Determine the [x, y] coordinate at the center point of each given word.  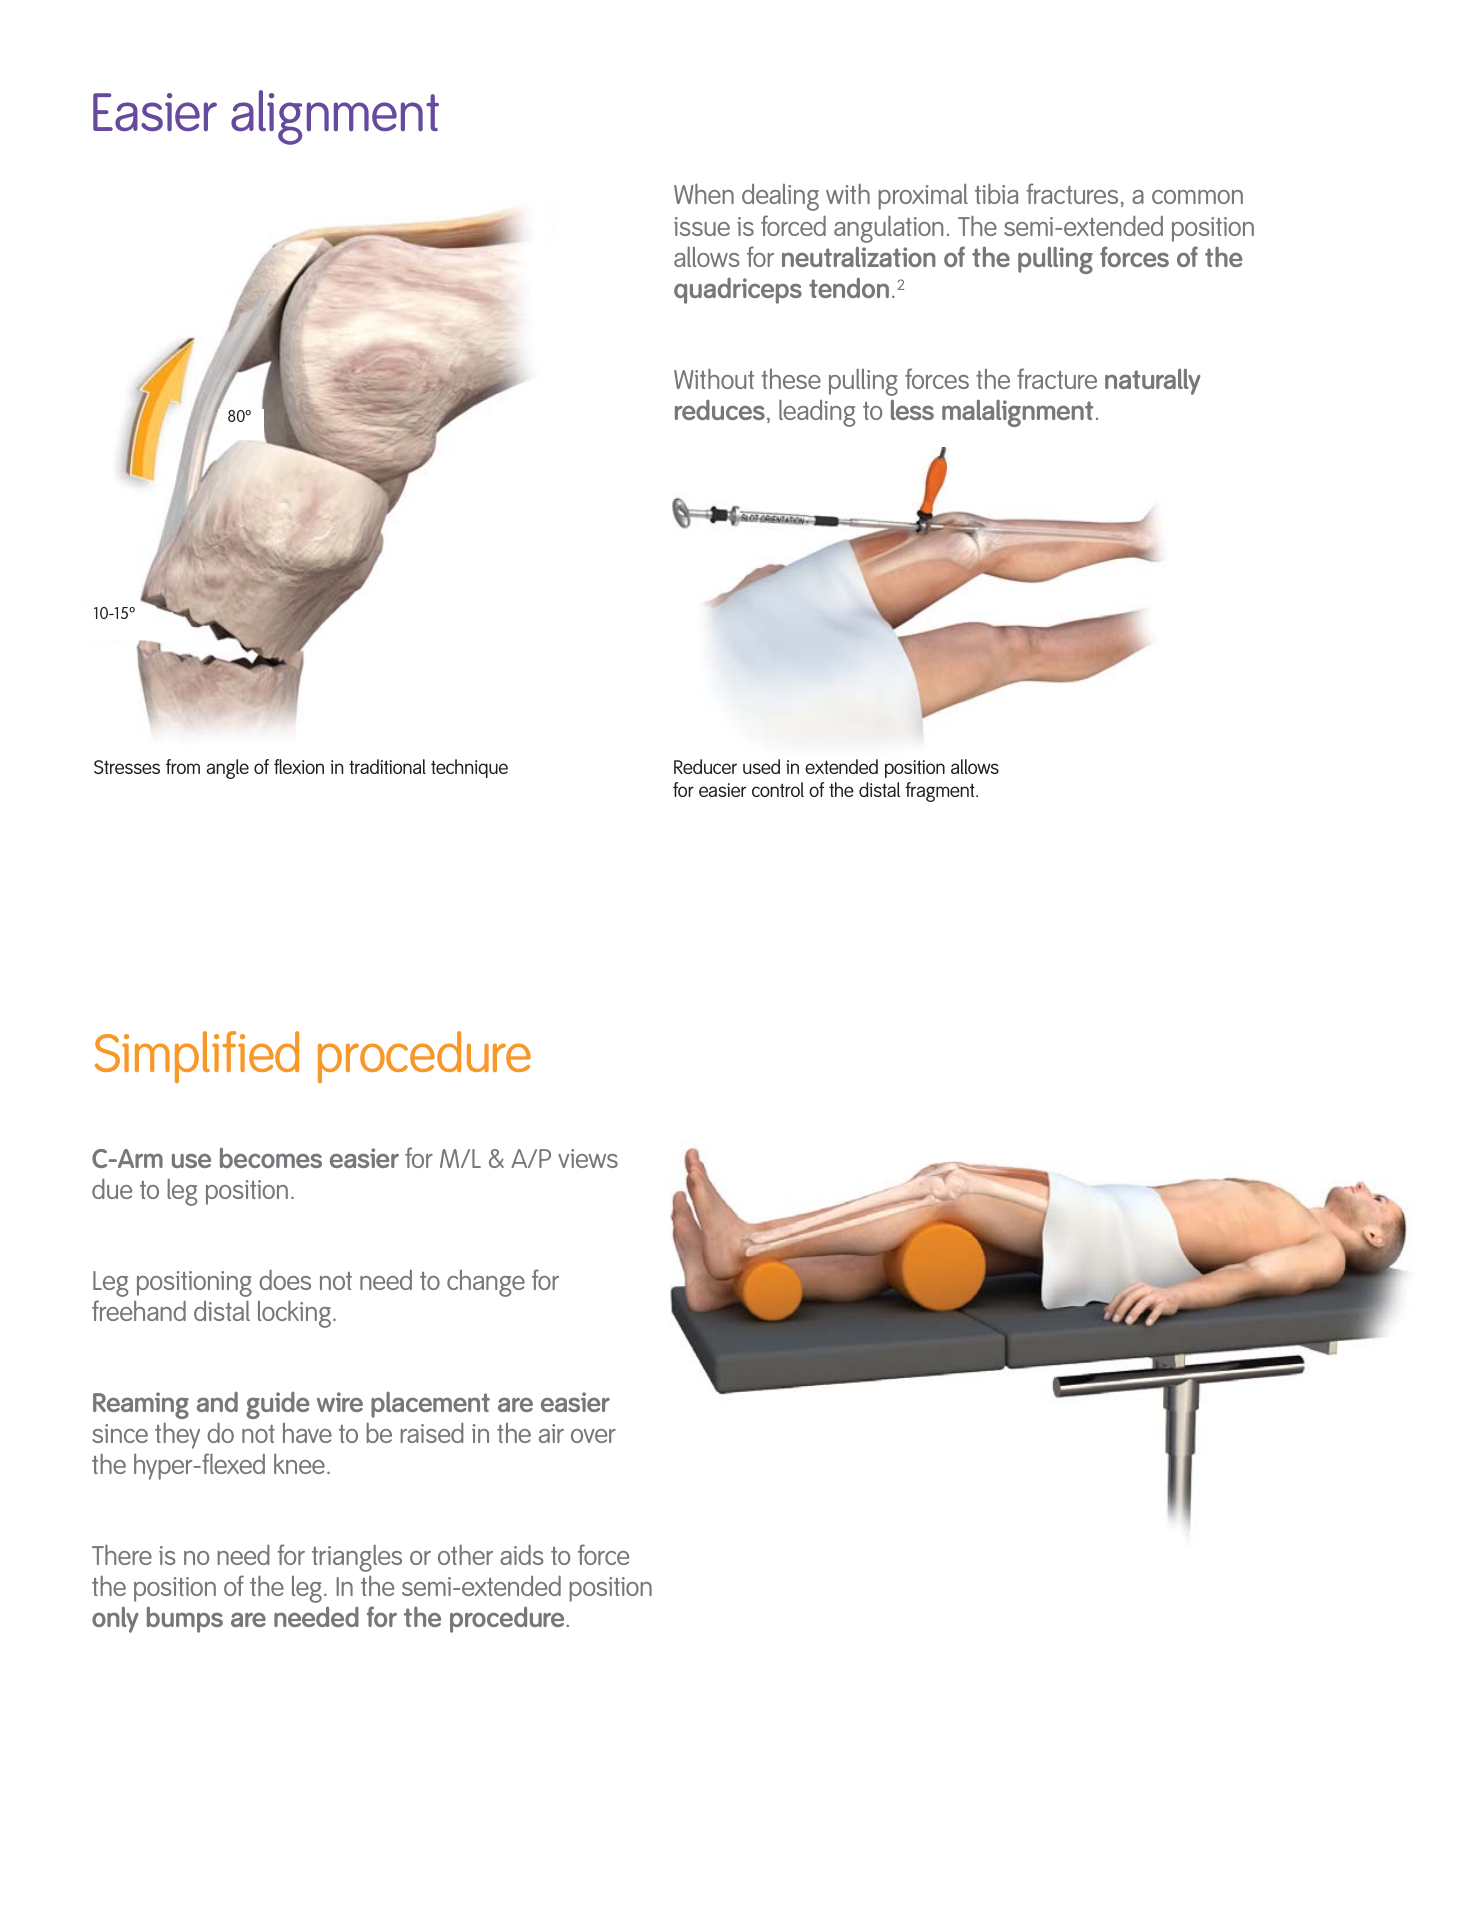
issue [702, 226]
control [778, 789]
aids [522, 1554]
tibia [996, 193]
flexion [299, 766]
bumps [185, 1619]
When [704, 193]
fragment [941, 792]
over [593, 1436]
